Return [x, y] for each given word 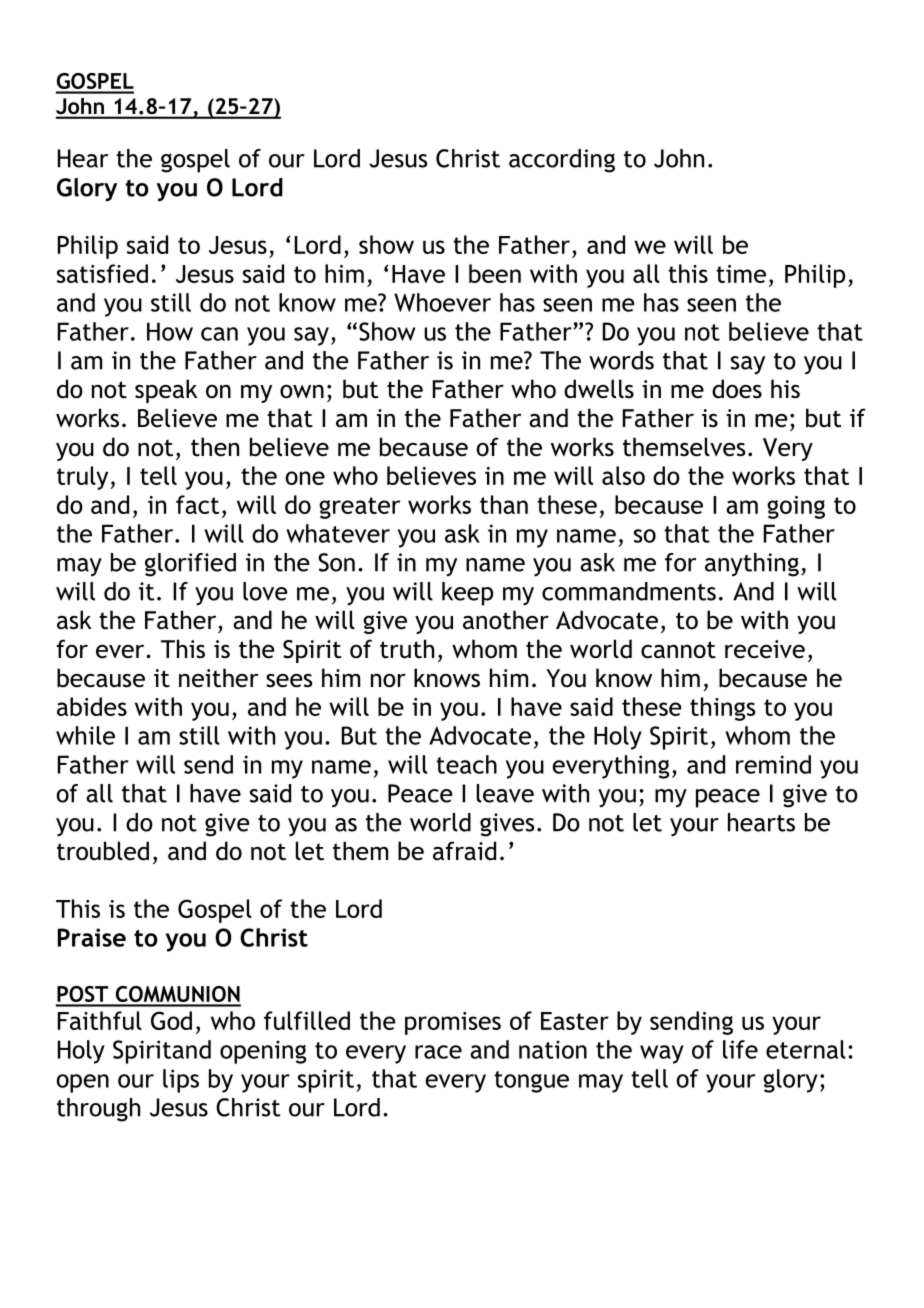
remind [773, 764]
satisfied [102, 273]
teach [466, 764]
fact [197, 504]
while [85, 735]
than [504, 504]
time [741, 274]
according [562, 161]
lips [181, 1081]
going [796, 507]
